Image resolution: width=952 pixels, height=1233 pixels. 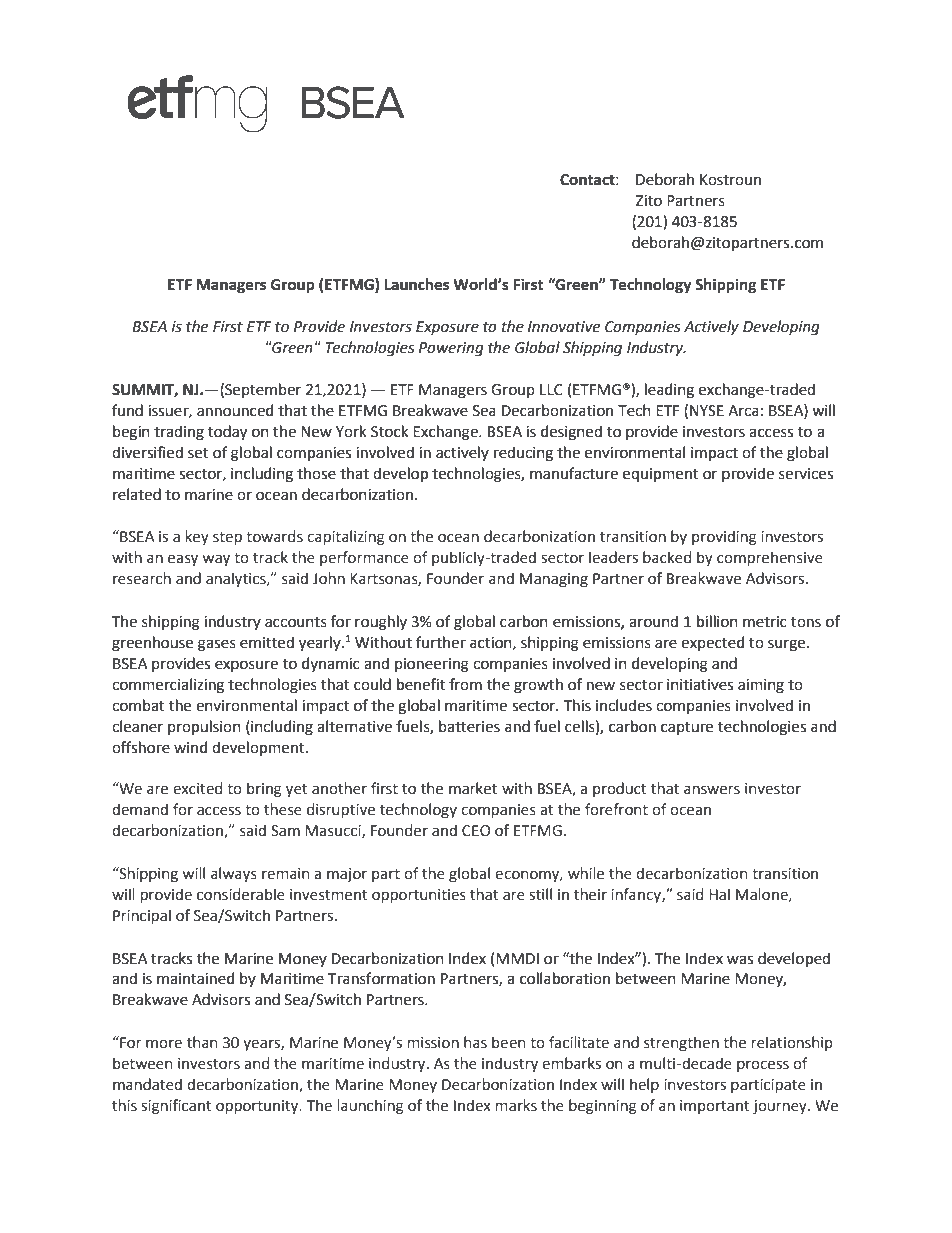 I want to click on initiatives, so click(x=700, y=685).
